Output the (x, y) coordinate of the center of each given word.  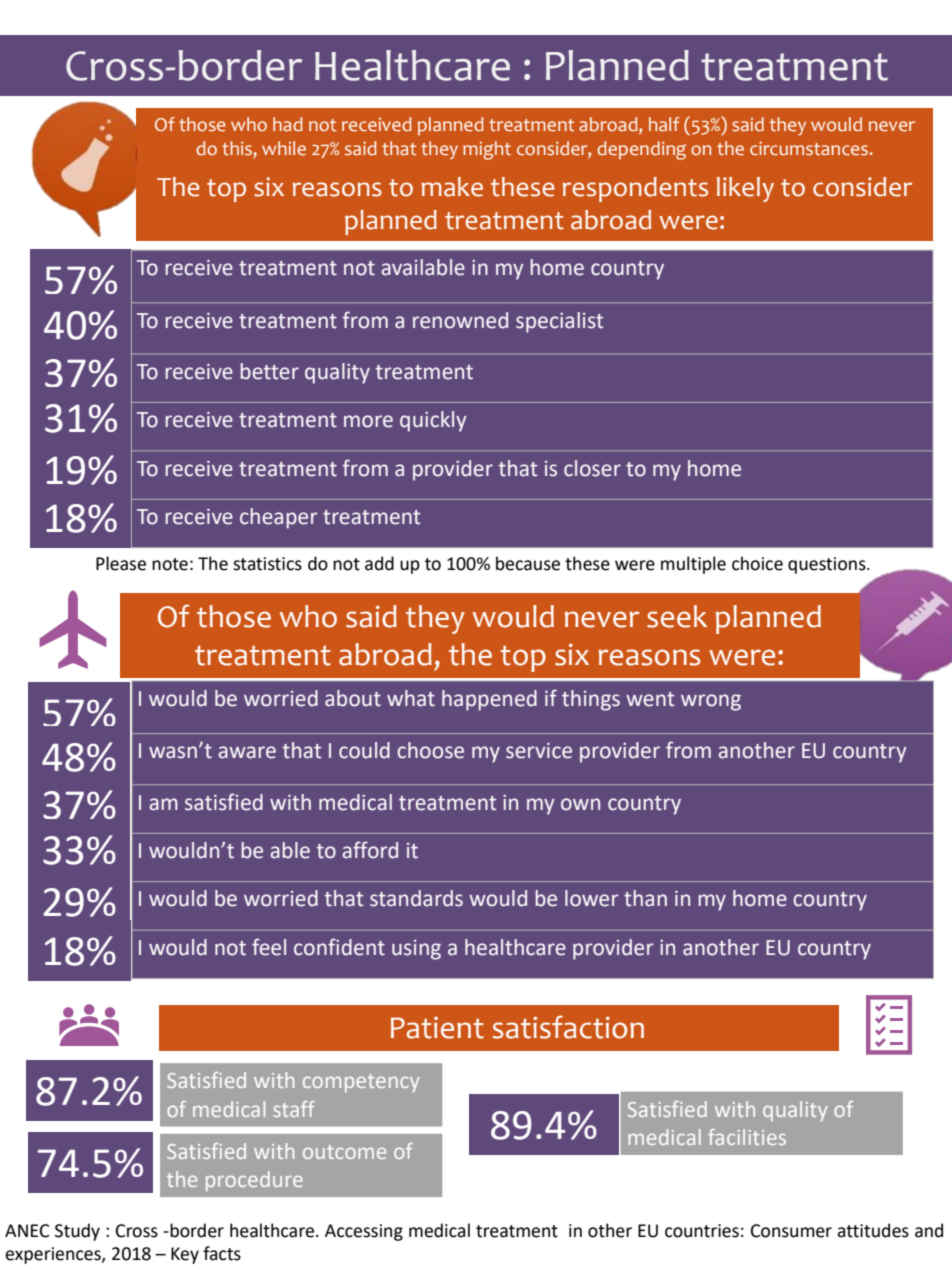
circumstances (809, 149)
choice (757, 563)
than (645, 898)
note (170, 564)
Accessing (364, 1232)
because (528, 563)
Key (185, 1255)
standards (416, 898)
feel (269, 947)
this (237, 148)
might (487, 150)
